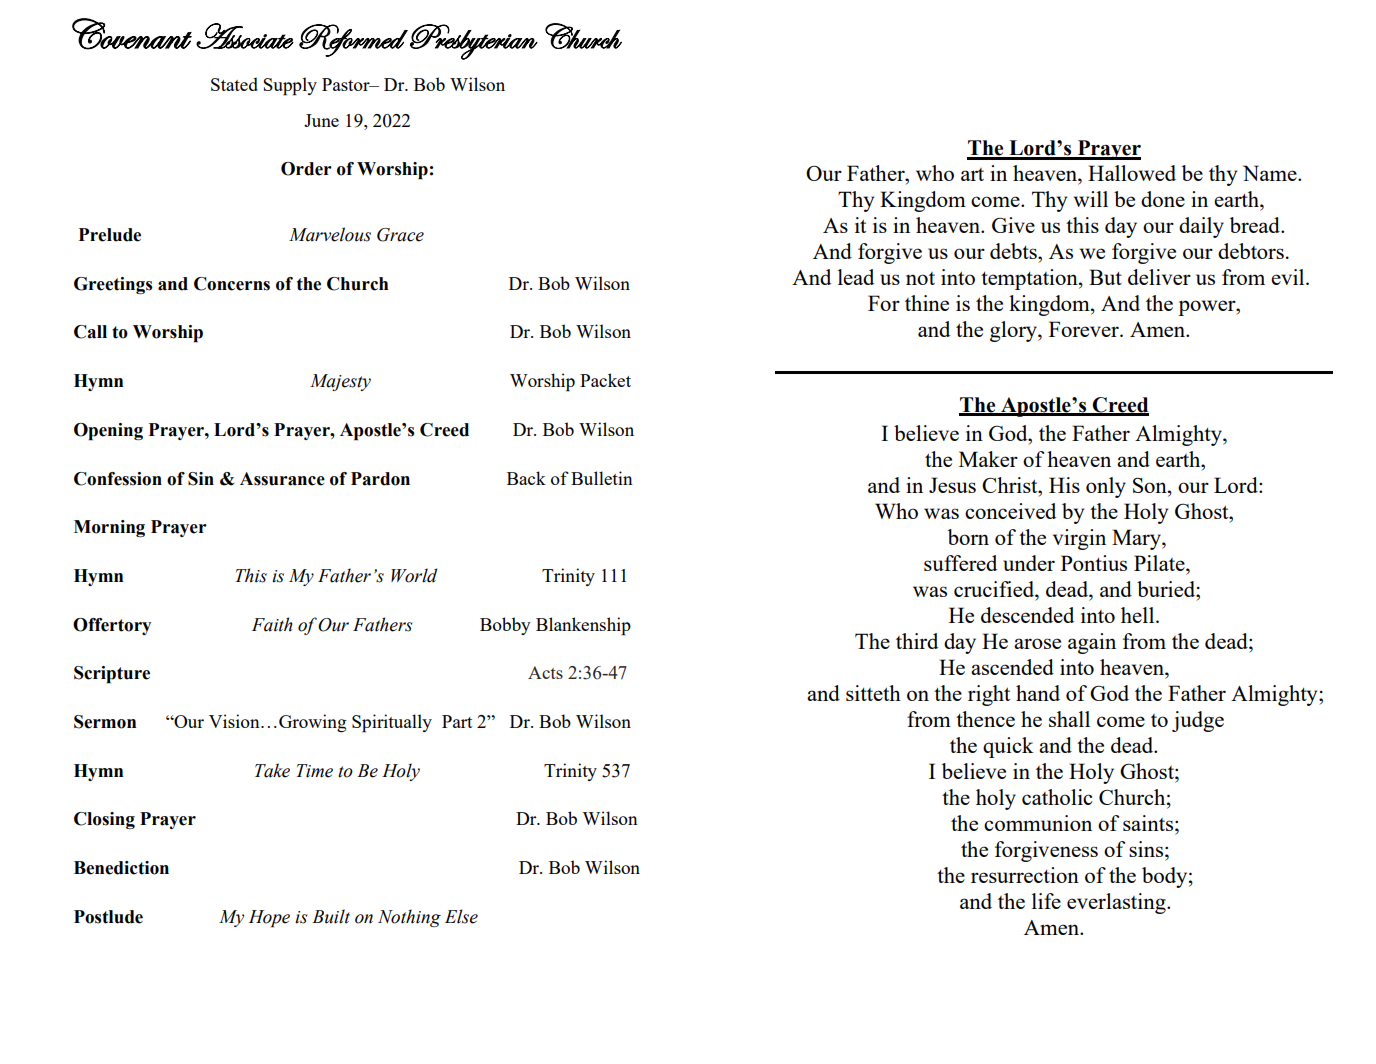 This page has height=1064, width=1376. What do you see at coordinates (583, 626) in the page?
I see `Blankenship` at bounding box center [583, 626].
